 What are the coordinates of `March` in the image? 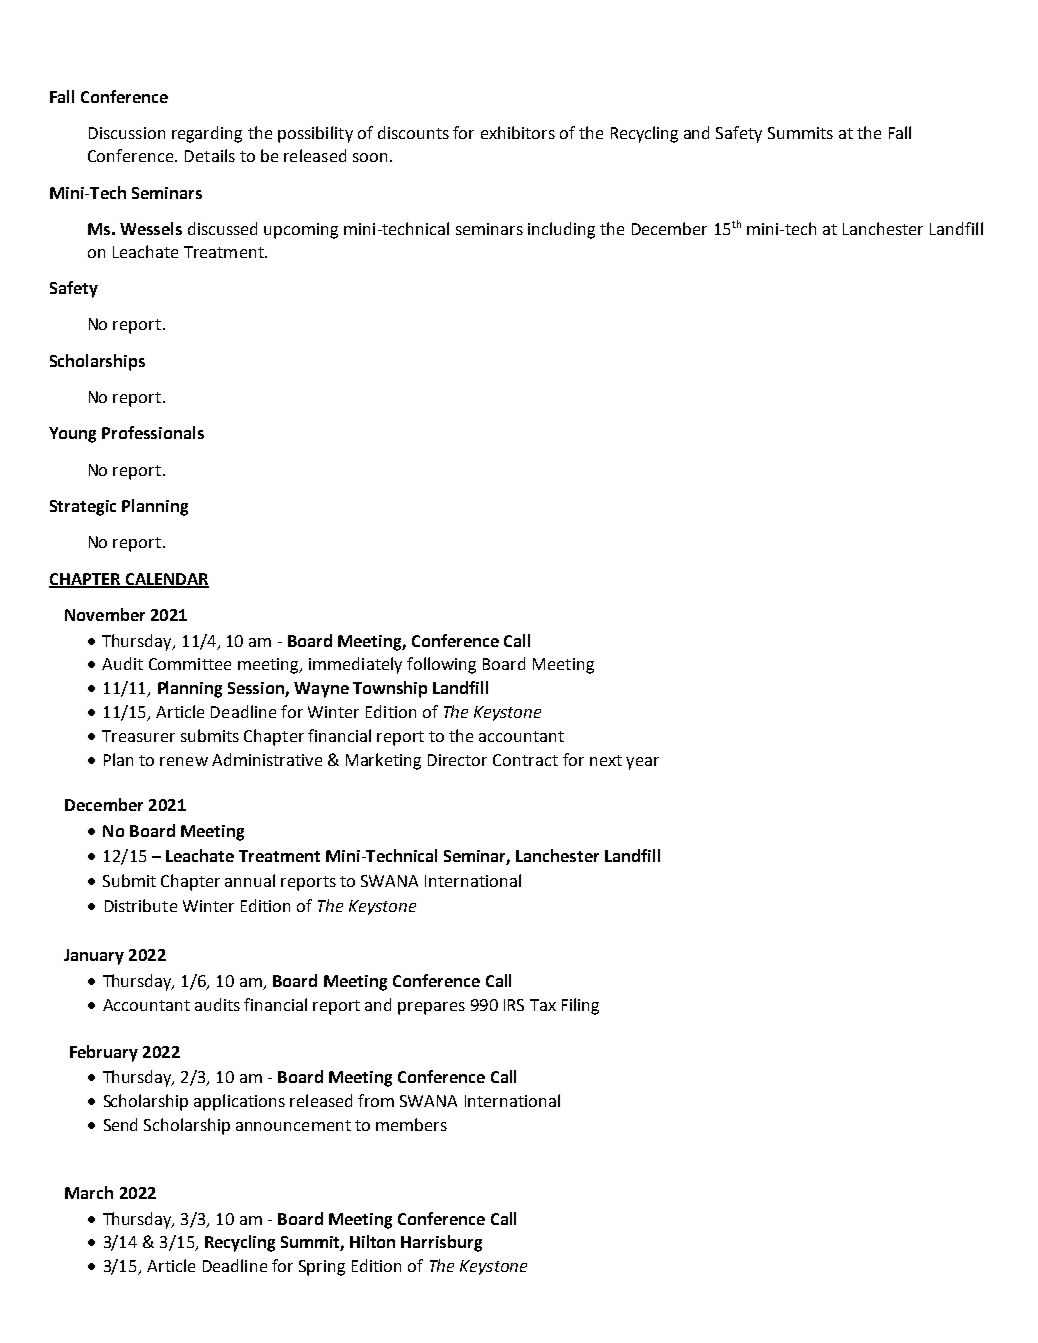 It's located at (89, 1192).
